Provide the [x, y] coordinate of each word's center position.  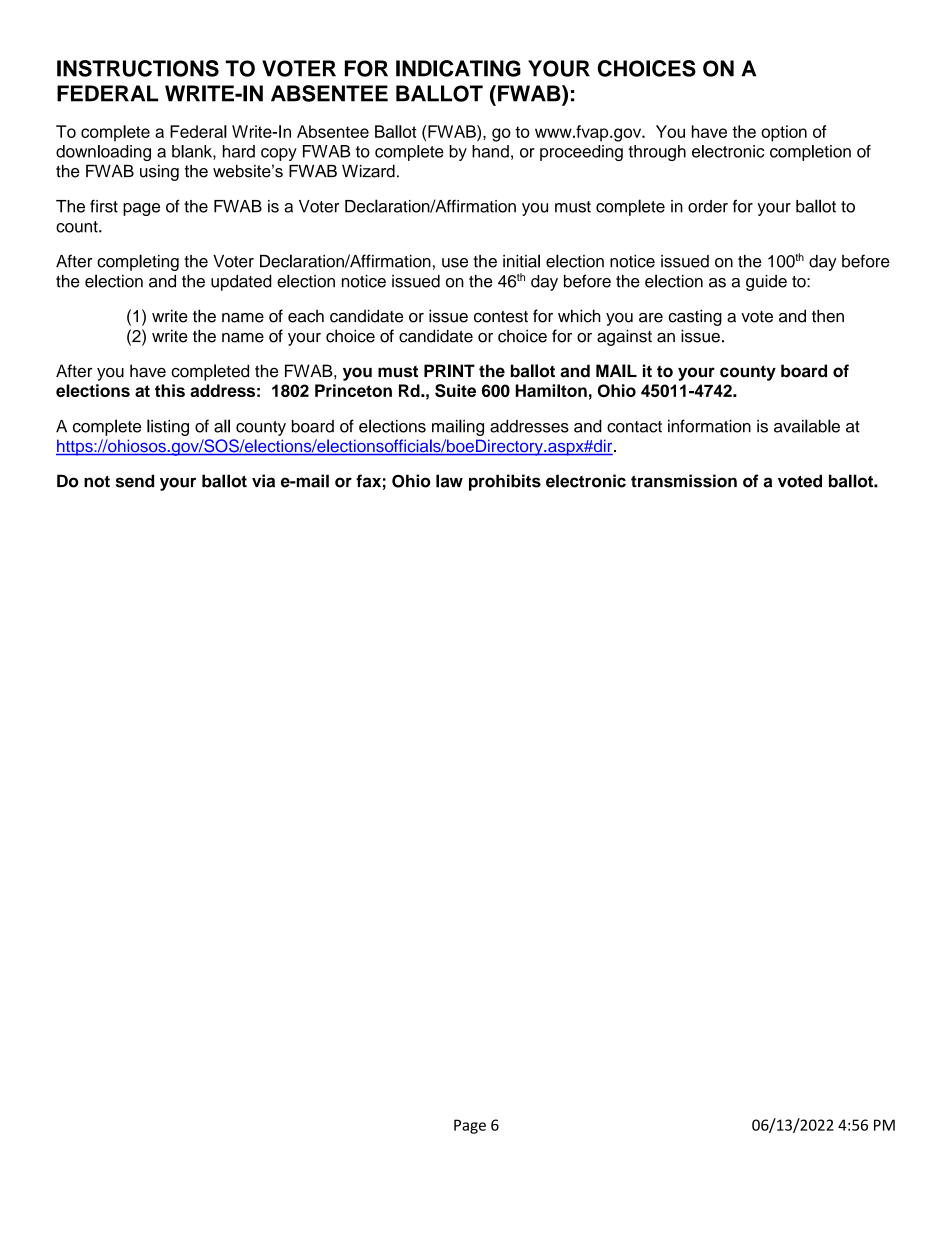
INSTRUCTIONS [138, 68]
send [135, 481]
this [170, 390]
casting [695, 317]
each [306, 316]
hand [490, 151]
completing [138, 262]
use [455, 263]
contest [501, 317]
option [784, 133]
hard [239, 151]
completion [810, 153]
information [709, 426]
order [708, 206]
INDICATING [458, 68]
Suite [455, 390]
